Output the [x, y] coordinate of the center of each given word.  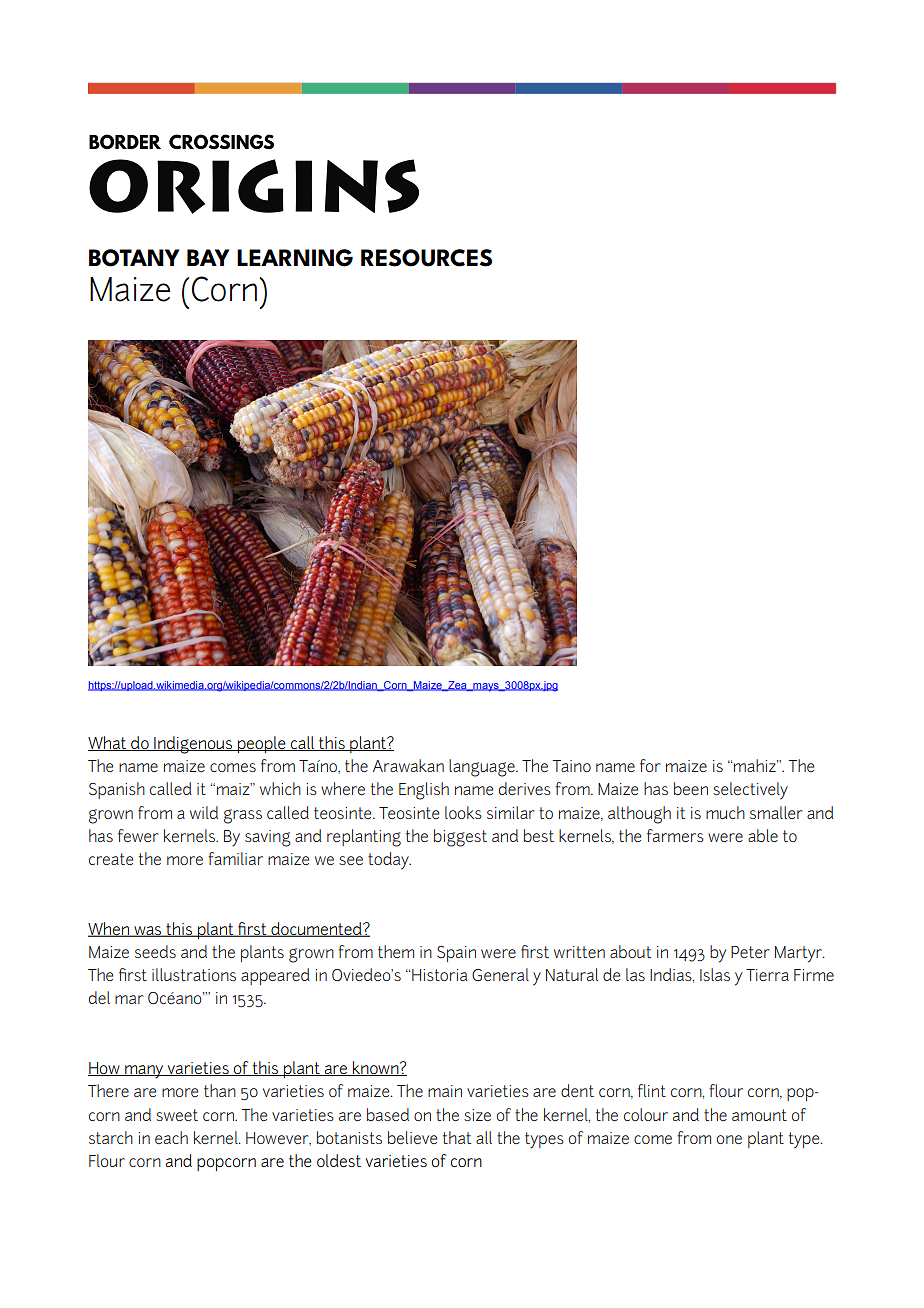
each [171, 1137]
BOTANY [134, 258]
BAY [208, 257]
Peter [750, 952]
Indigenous [193, 745]
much [725, 812]
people [262, 744]
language [483, 768]
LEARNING [295, 258]
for [650, 765]
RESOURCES [426, 258]
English [424, 791]
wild [204, 812]
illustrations [194, 974]
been [691, 788]
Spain [456, 954]
